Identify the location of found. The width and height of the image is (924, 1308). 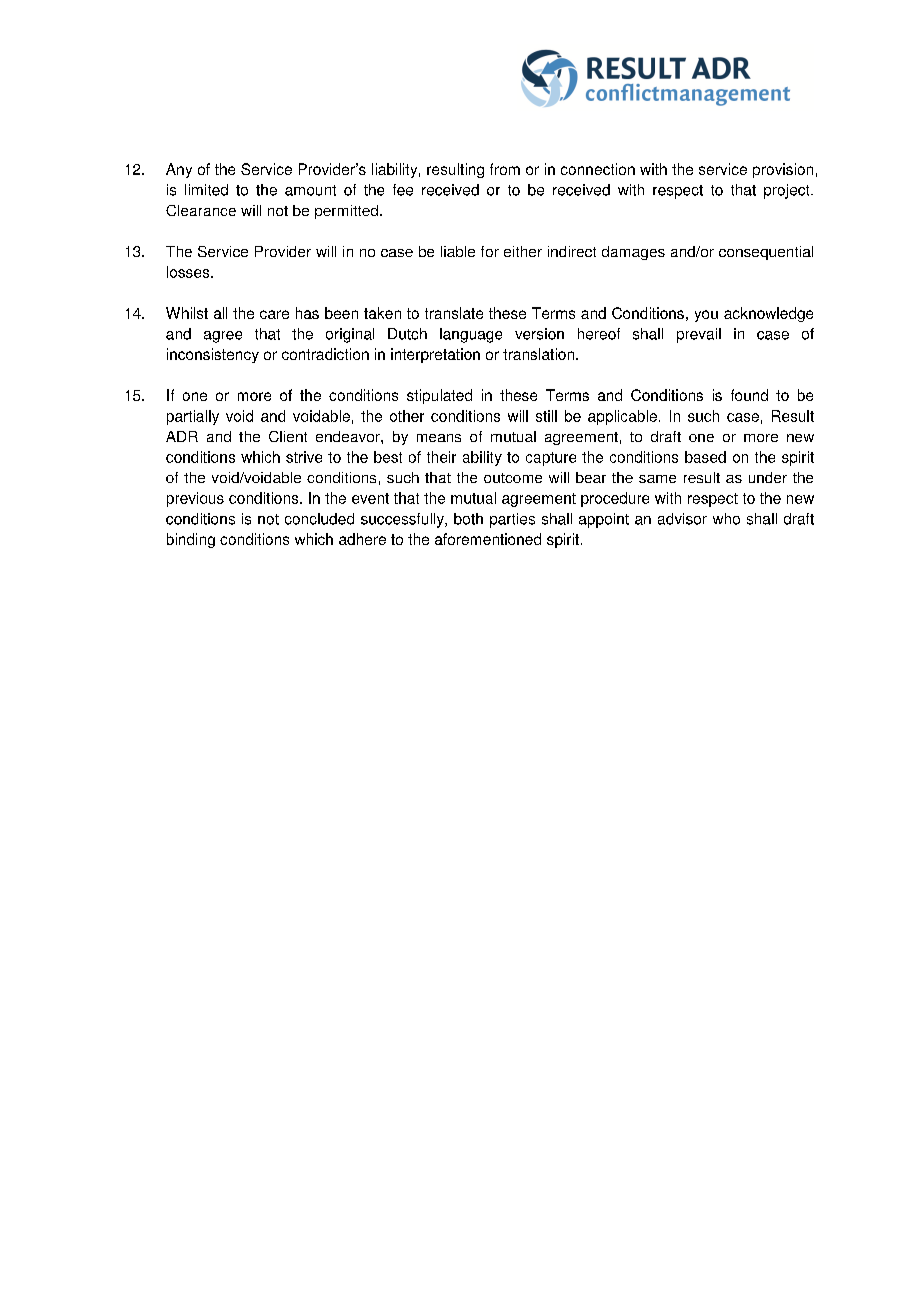
(749, 395).
